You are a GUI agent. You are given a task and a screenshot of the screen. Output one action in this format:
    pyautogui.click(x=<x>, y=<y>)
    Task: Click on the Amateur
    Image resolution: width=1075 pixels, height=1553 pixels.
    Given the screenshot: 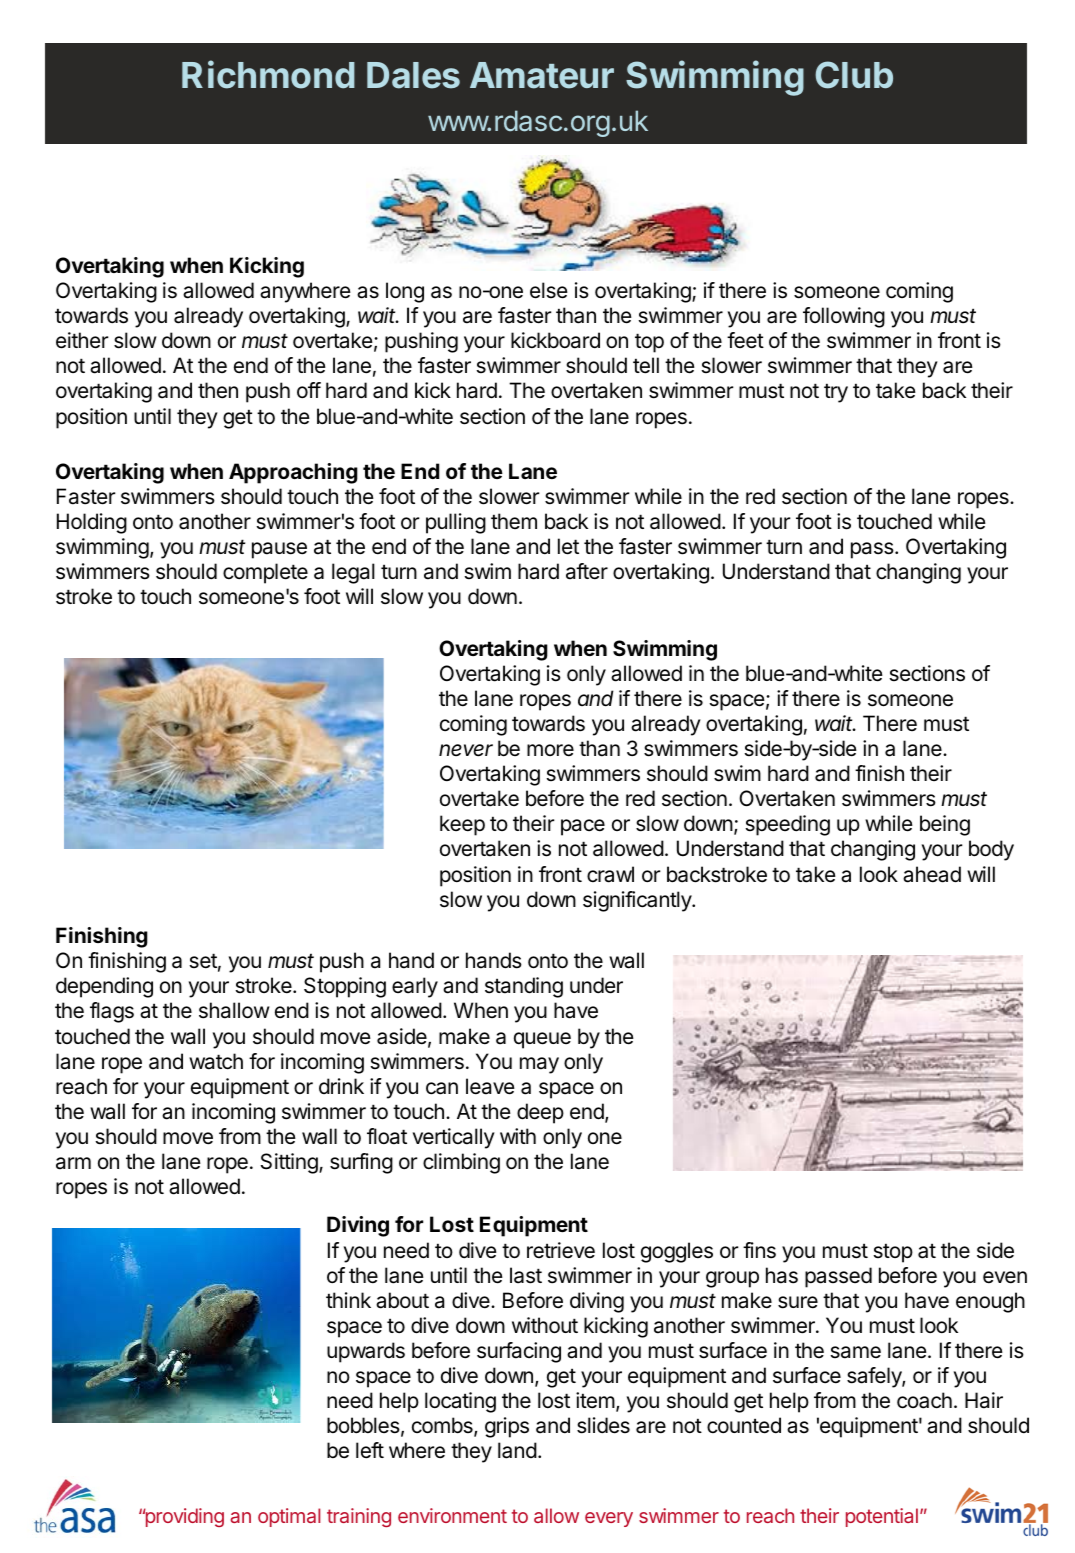 What is the action you would take?
    pyautogui.click(x=542, y=75)
